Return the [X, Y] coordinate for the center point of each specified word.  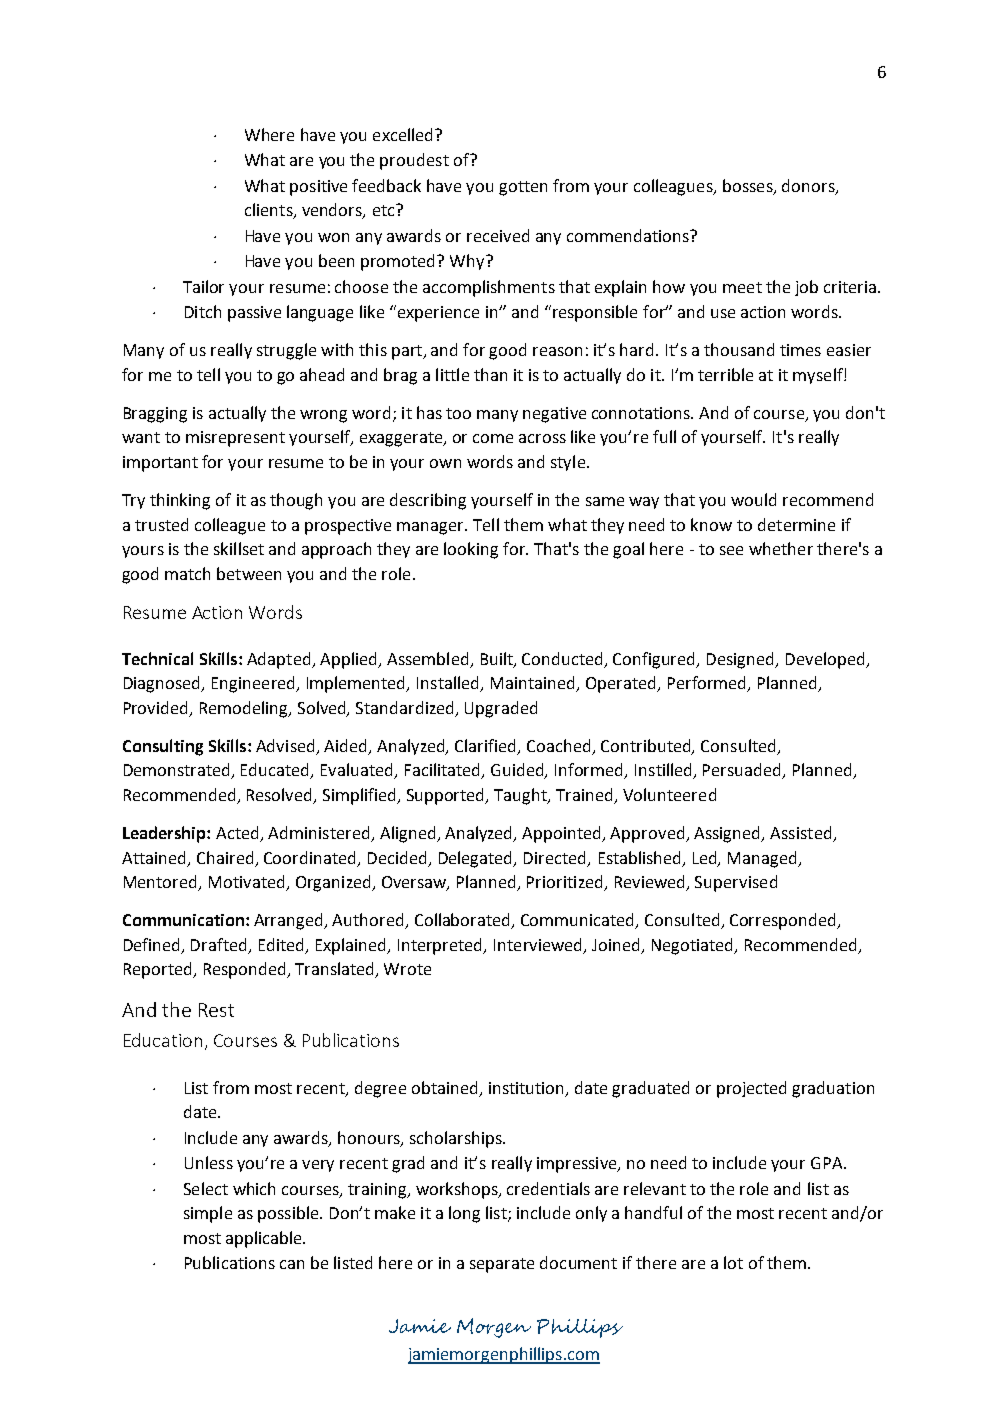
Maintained [534, 684]
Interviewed [539, 945]
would [753, 499]
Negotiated [694, 946]
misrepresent [235, 439]
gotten [523, 188]
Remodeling [245, 709]
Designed [742, 660]
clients [270, 211]
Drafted [218, 944]
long [464, 1214]
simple [208, 1214]
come [493, 438]
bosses [749, 186]
